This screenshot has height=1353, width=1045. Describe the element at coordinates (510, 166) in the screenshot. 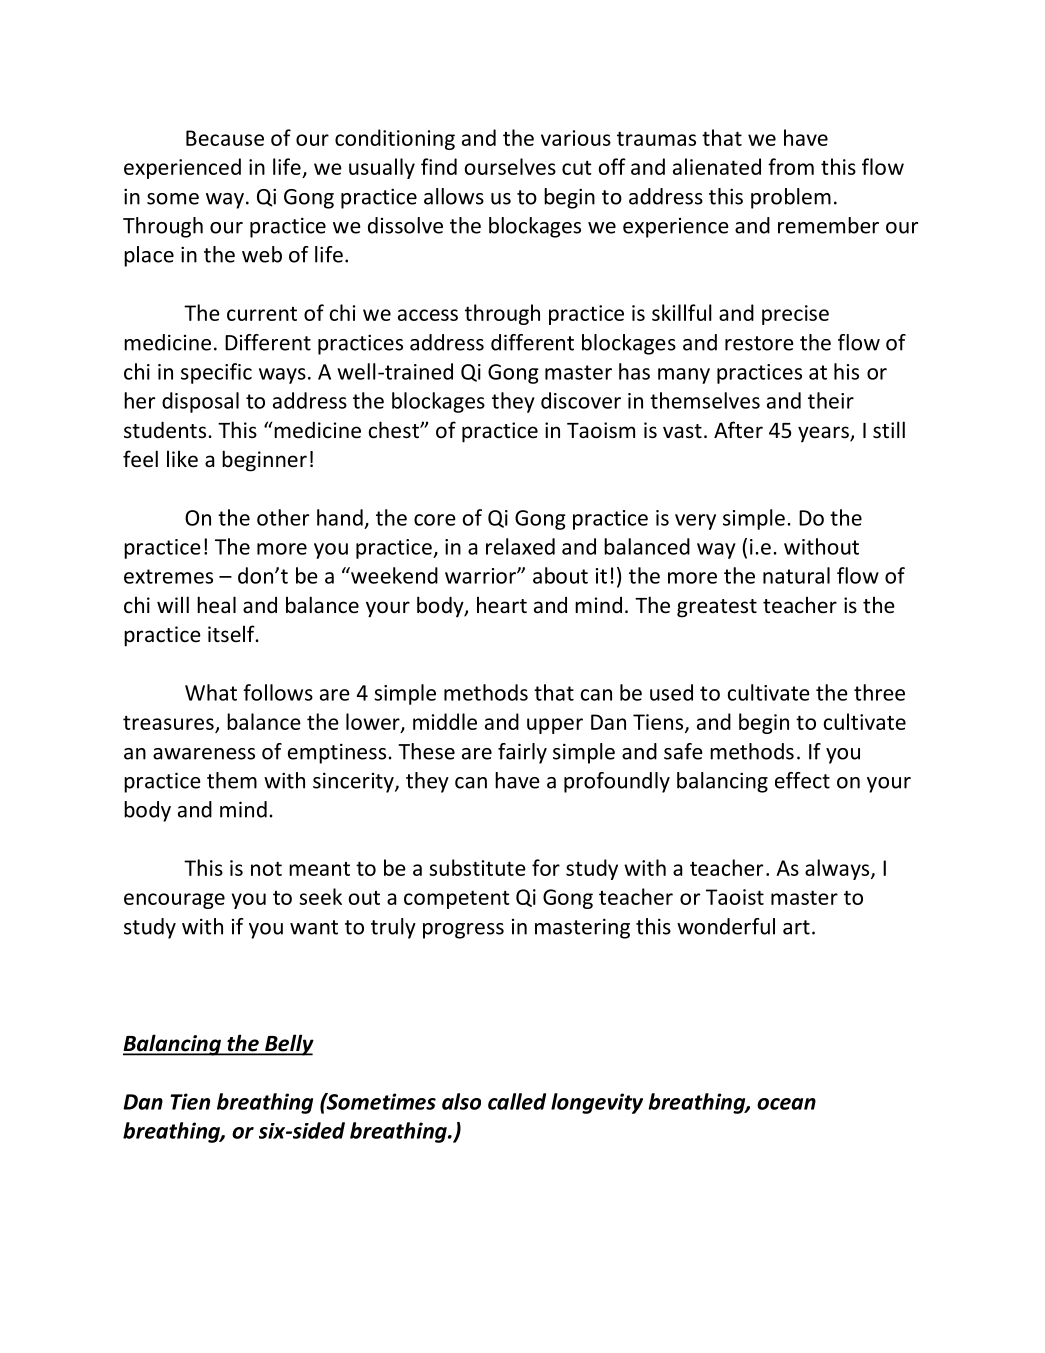

I see `ourselves` at that location.
